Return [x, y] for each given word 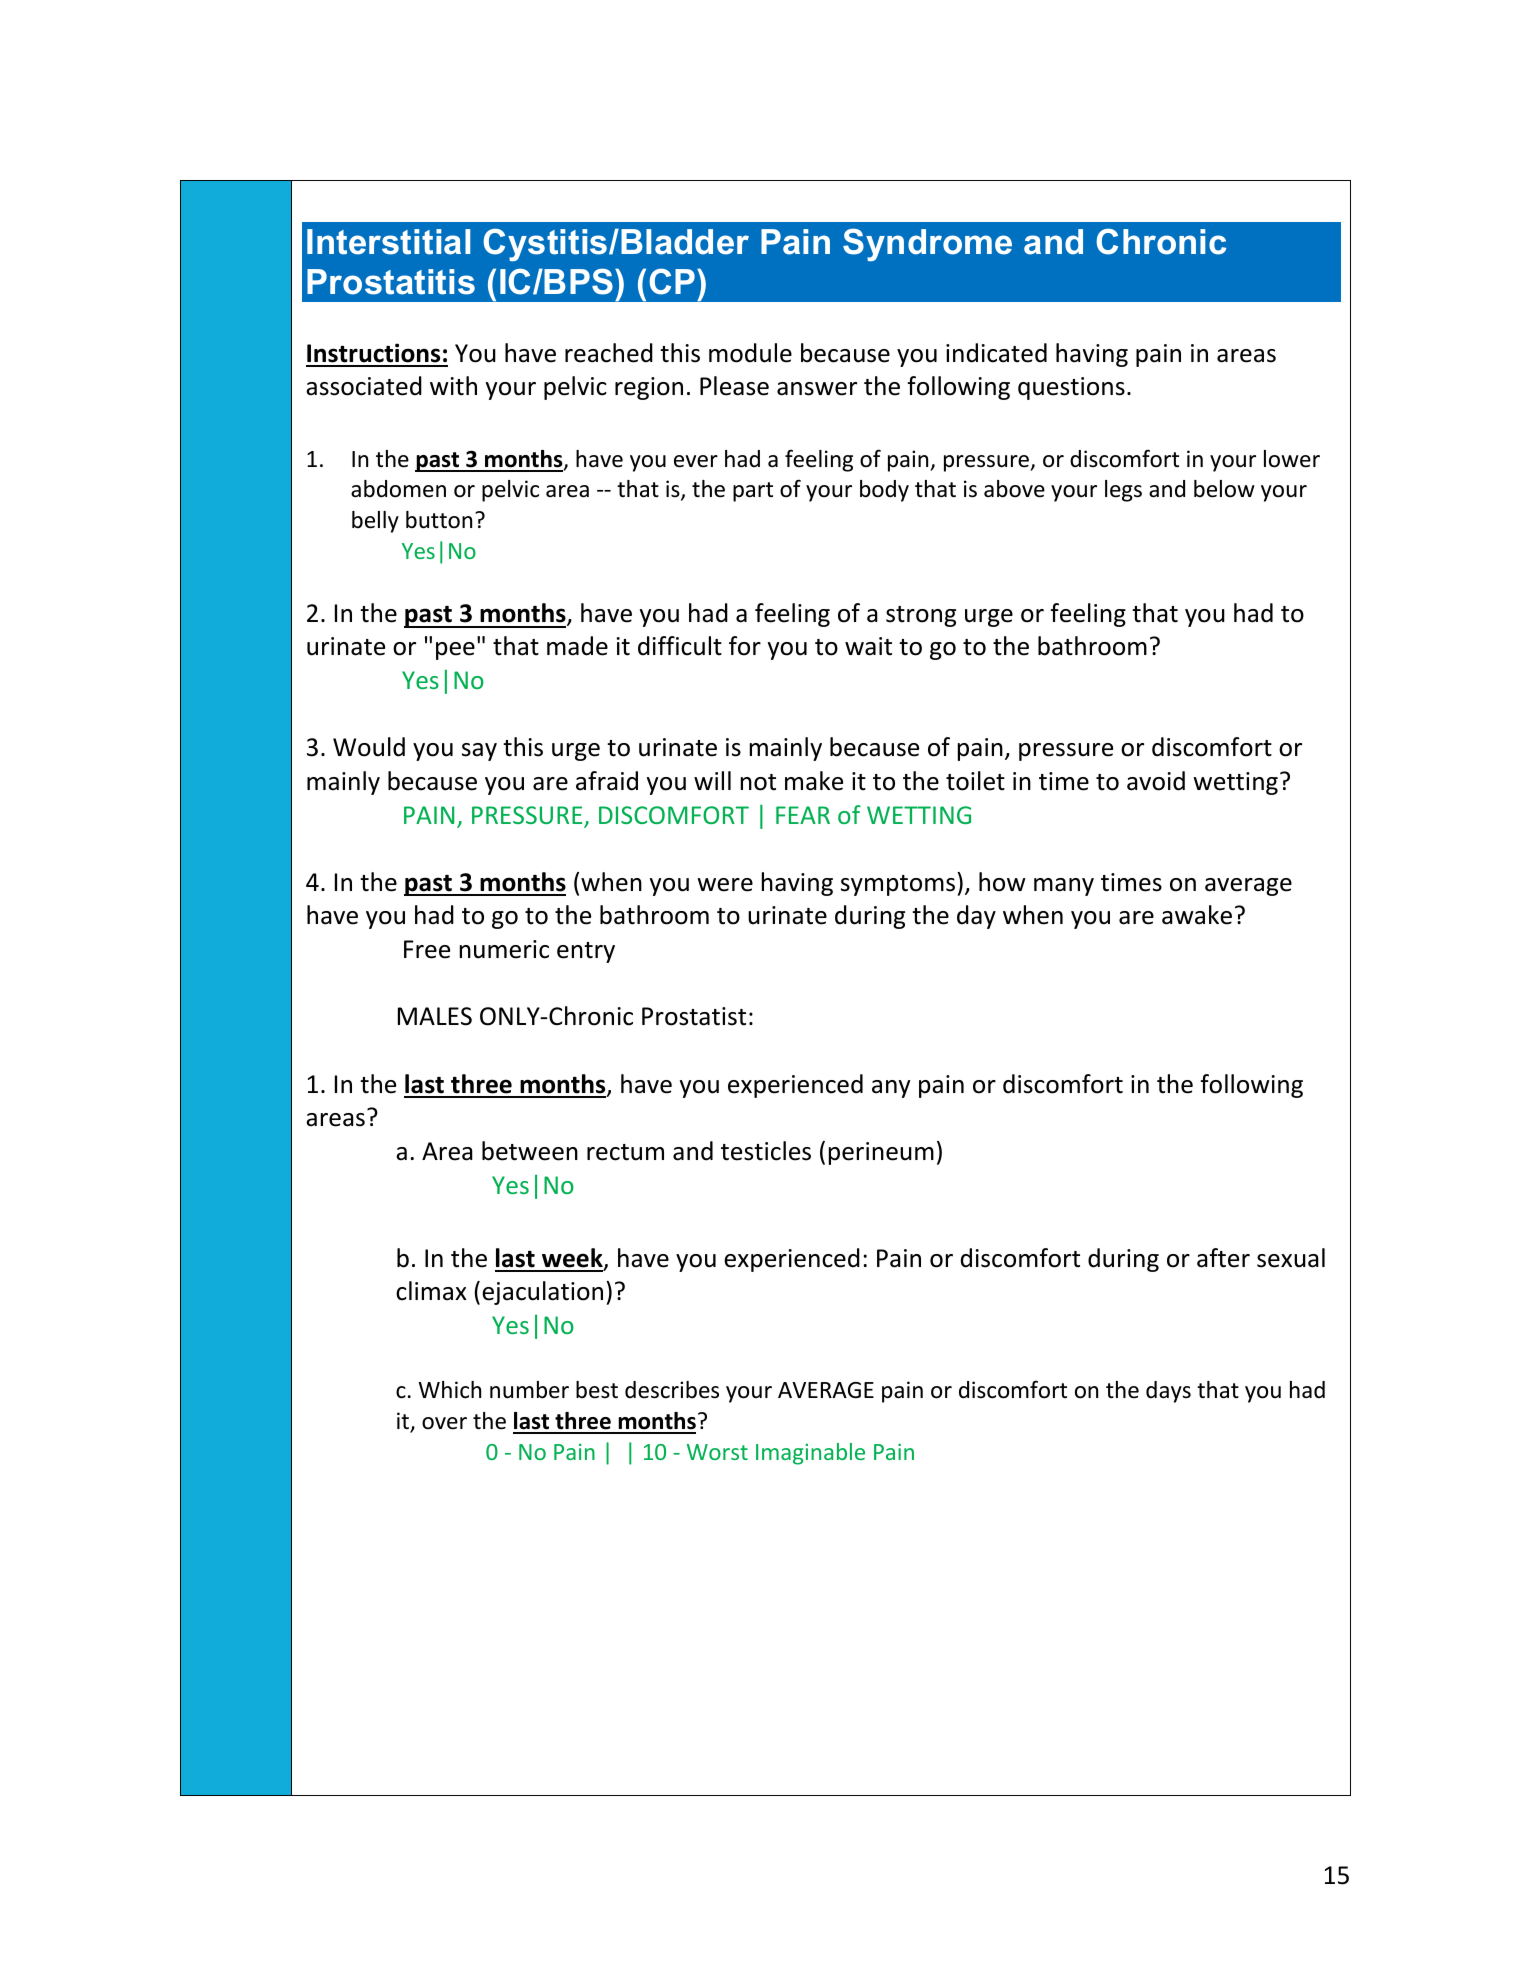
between [530, 1151]
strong [921, 616]
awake [1197, 915]
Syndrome [927, 245]
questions [1071, 388]
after [1223, 1258]
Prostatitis [391, 282]
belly [375, 522]
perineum [881, 1153]
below [1224, 489]
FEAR [803, 815]
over [444, 1423]
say [479, 752]
